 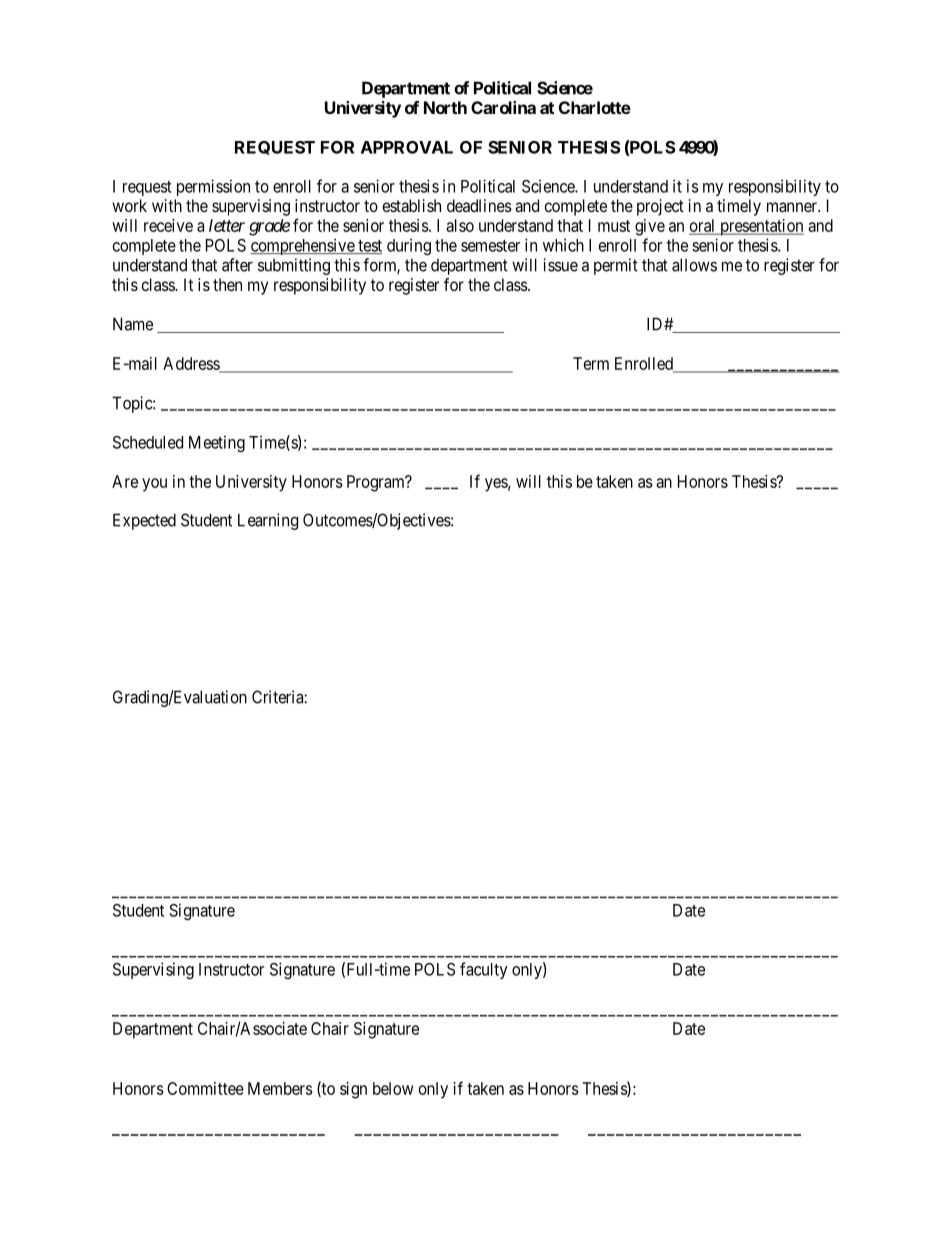 I want to click on Committee, so click(x=205, y=1088).
